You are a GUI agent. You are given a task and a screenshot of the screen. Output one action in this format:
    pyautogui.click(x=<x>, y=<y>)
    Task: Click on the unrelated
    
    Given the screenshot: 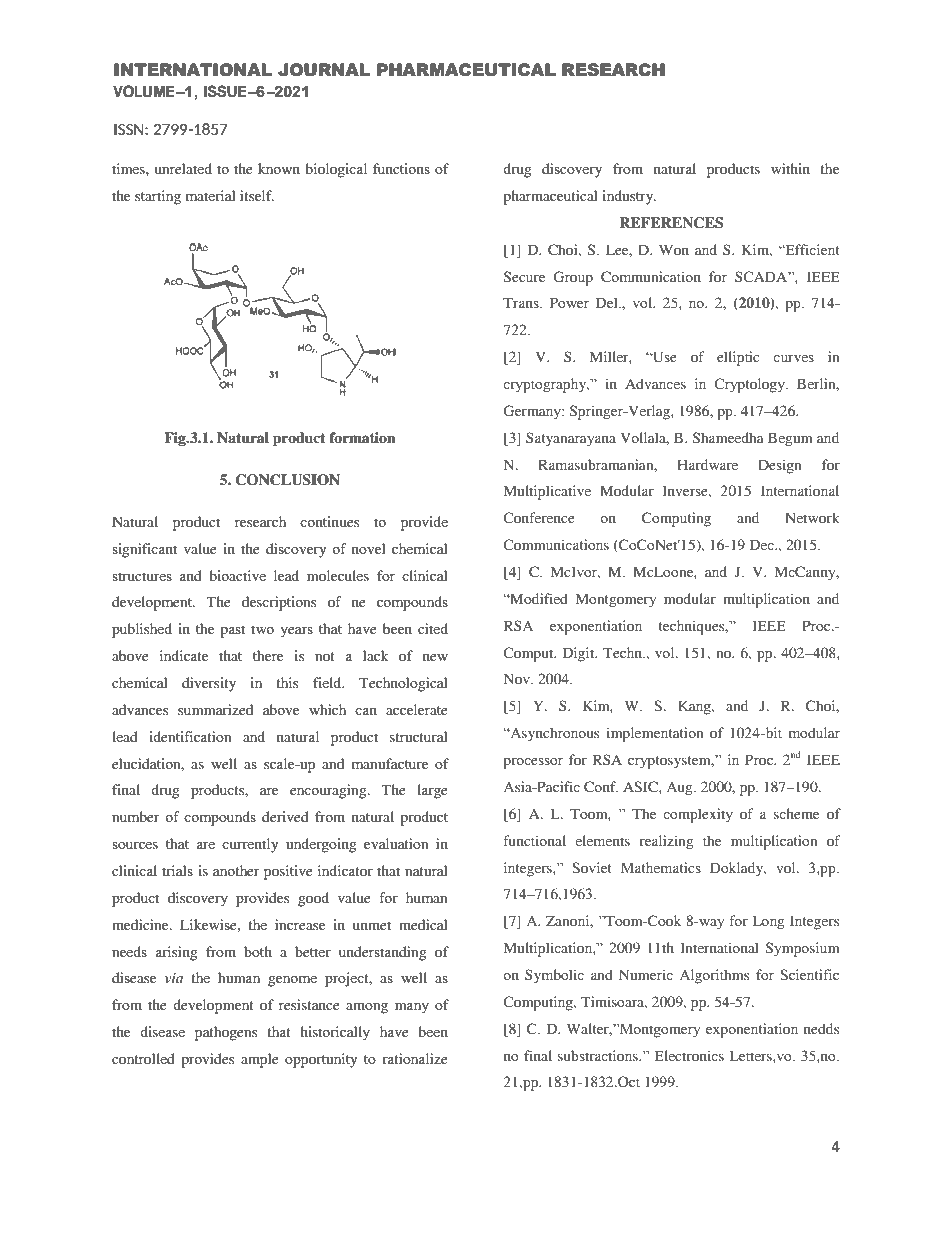 What is the action you would take?
    pyautogui.click(x=183, y=168)
